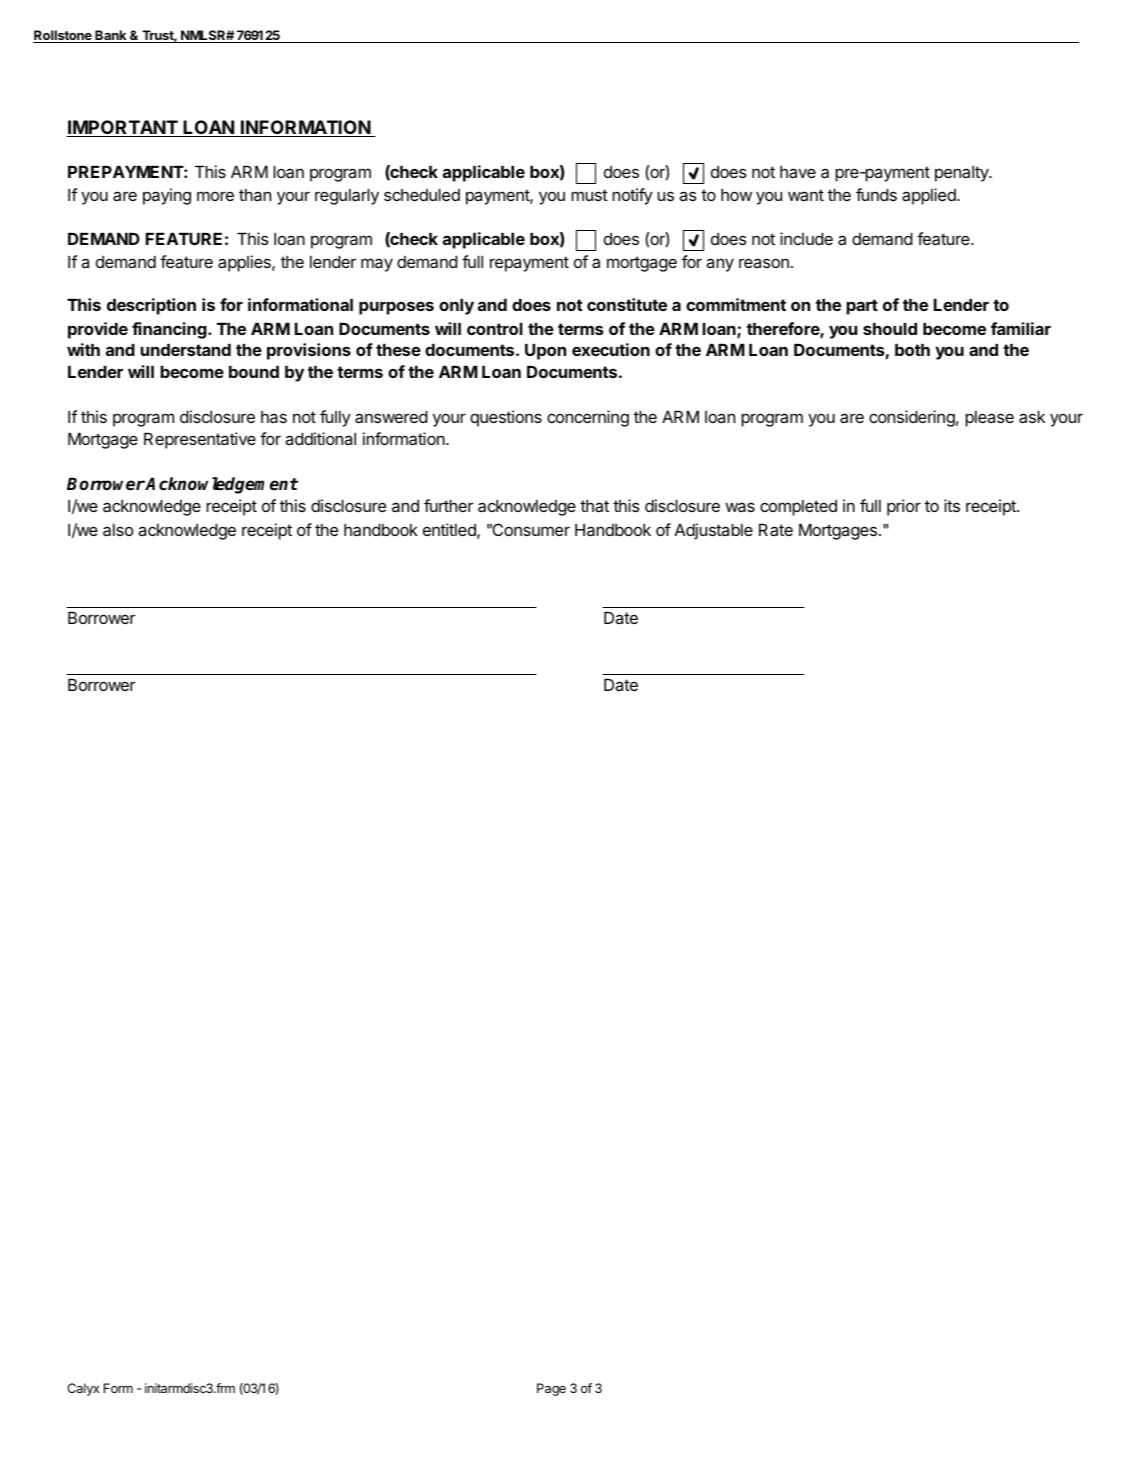 This document has height=1474, width=1139. Describe the element at coordinates (594, 506) in the document. I see `that` at that location.
